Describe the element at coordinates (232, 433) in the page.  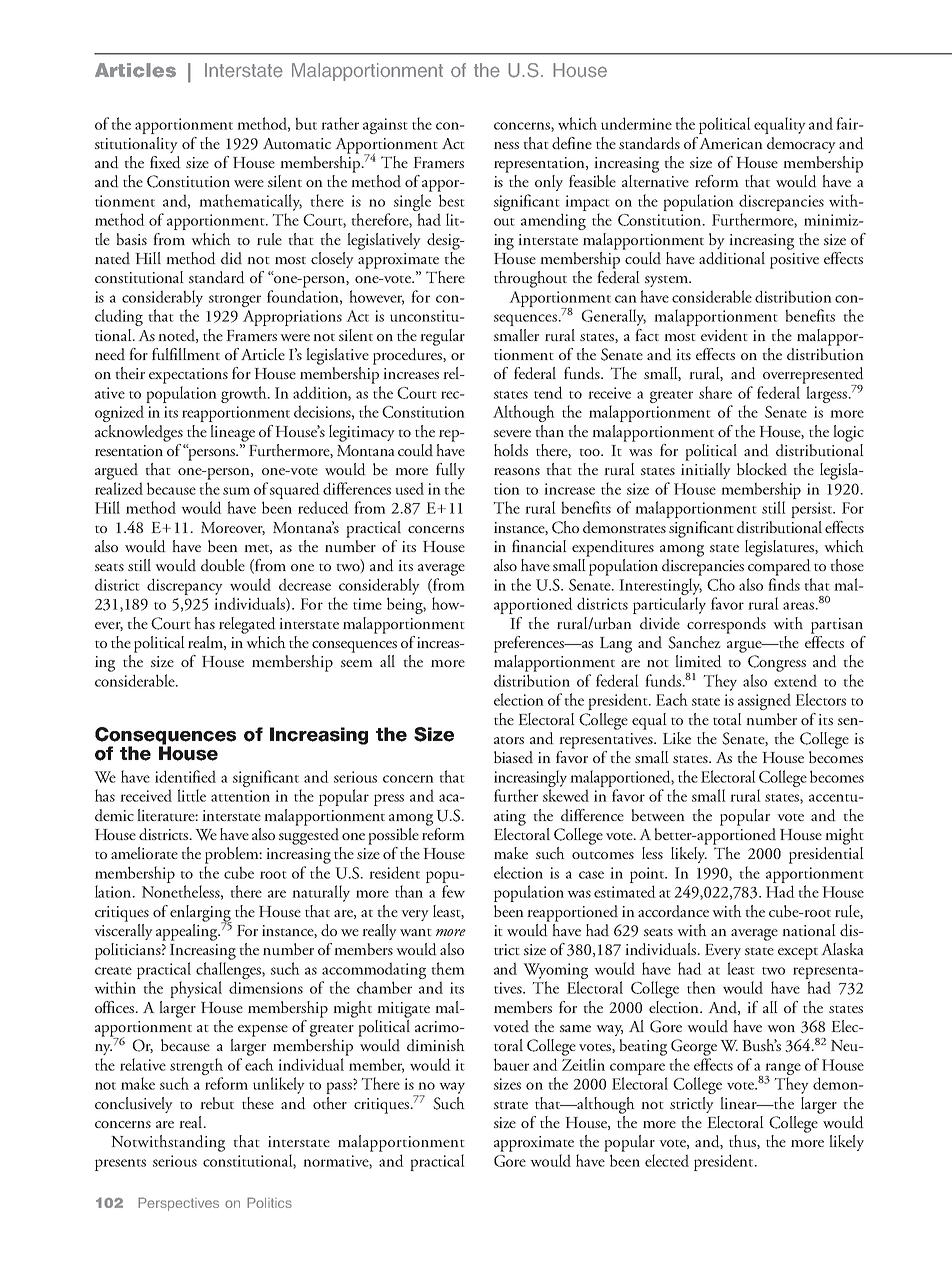
I see `lineage` at that location.
